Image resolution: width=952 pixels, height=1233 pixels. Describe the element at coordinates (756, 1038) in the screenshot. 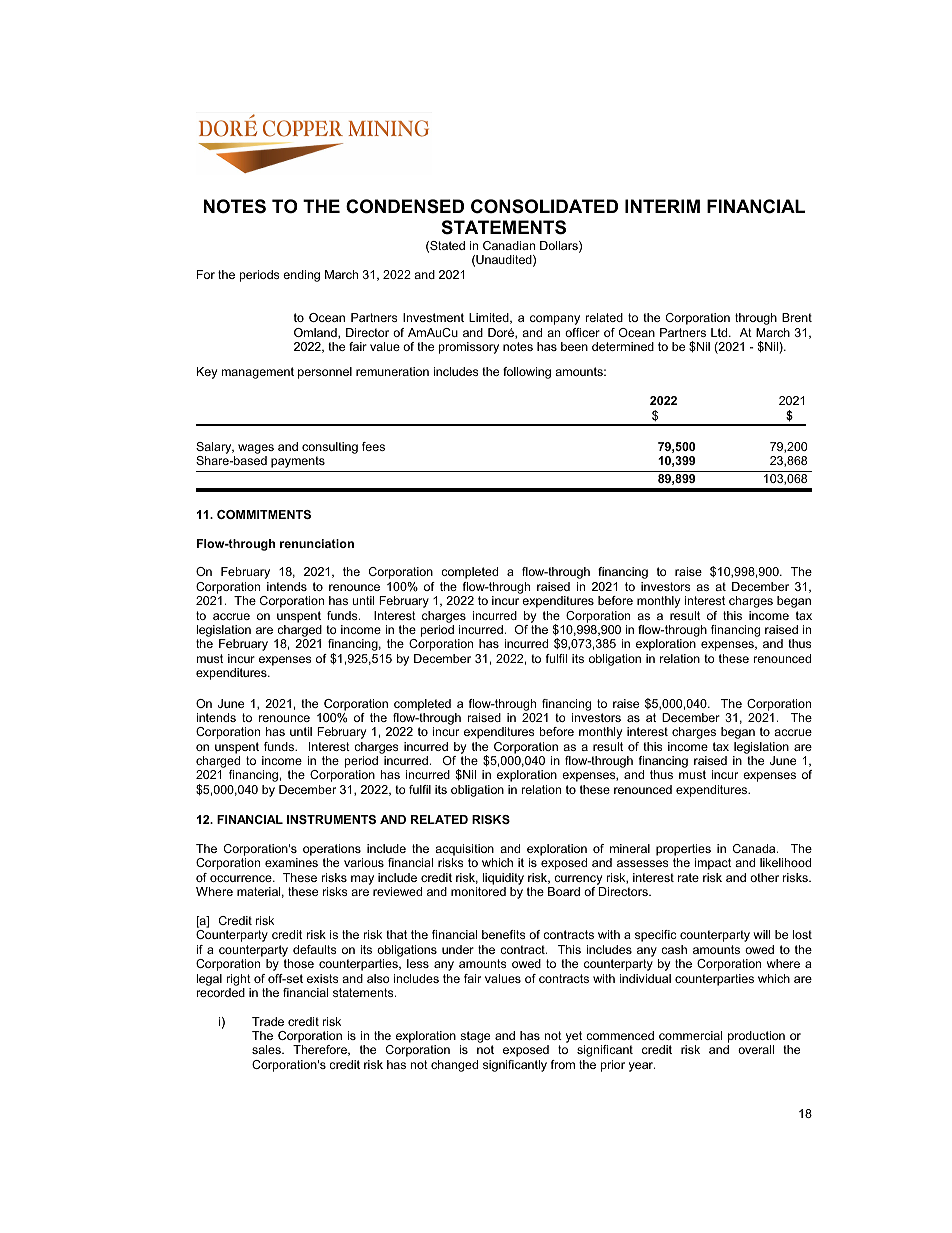

I see `production` at that location.
